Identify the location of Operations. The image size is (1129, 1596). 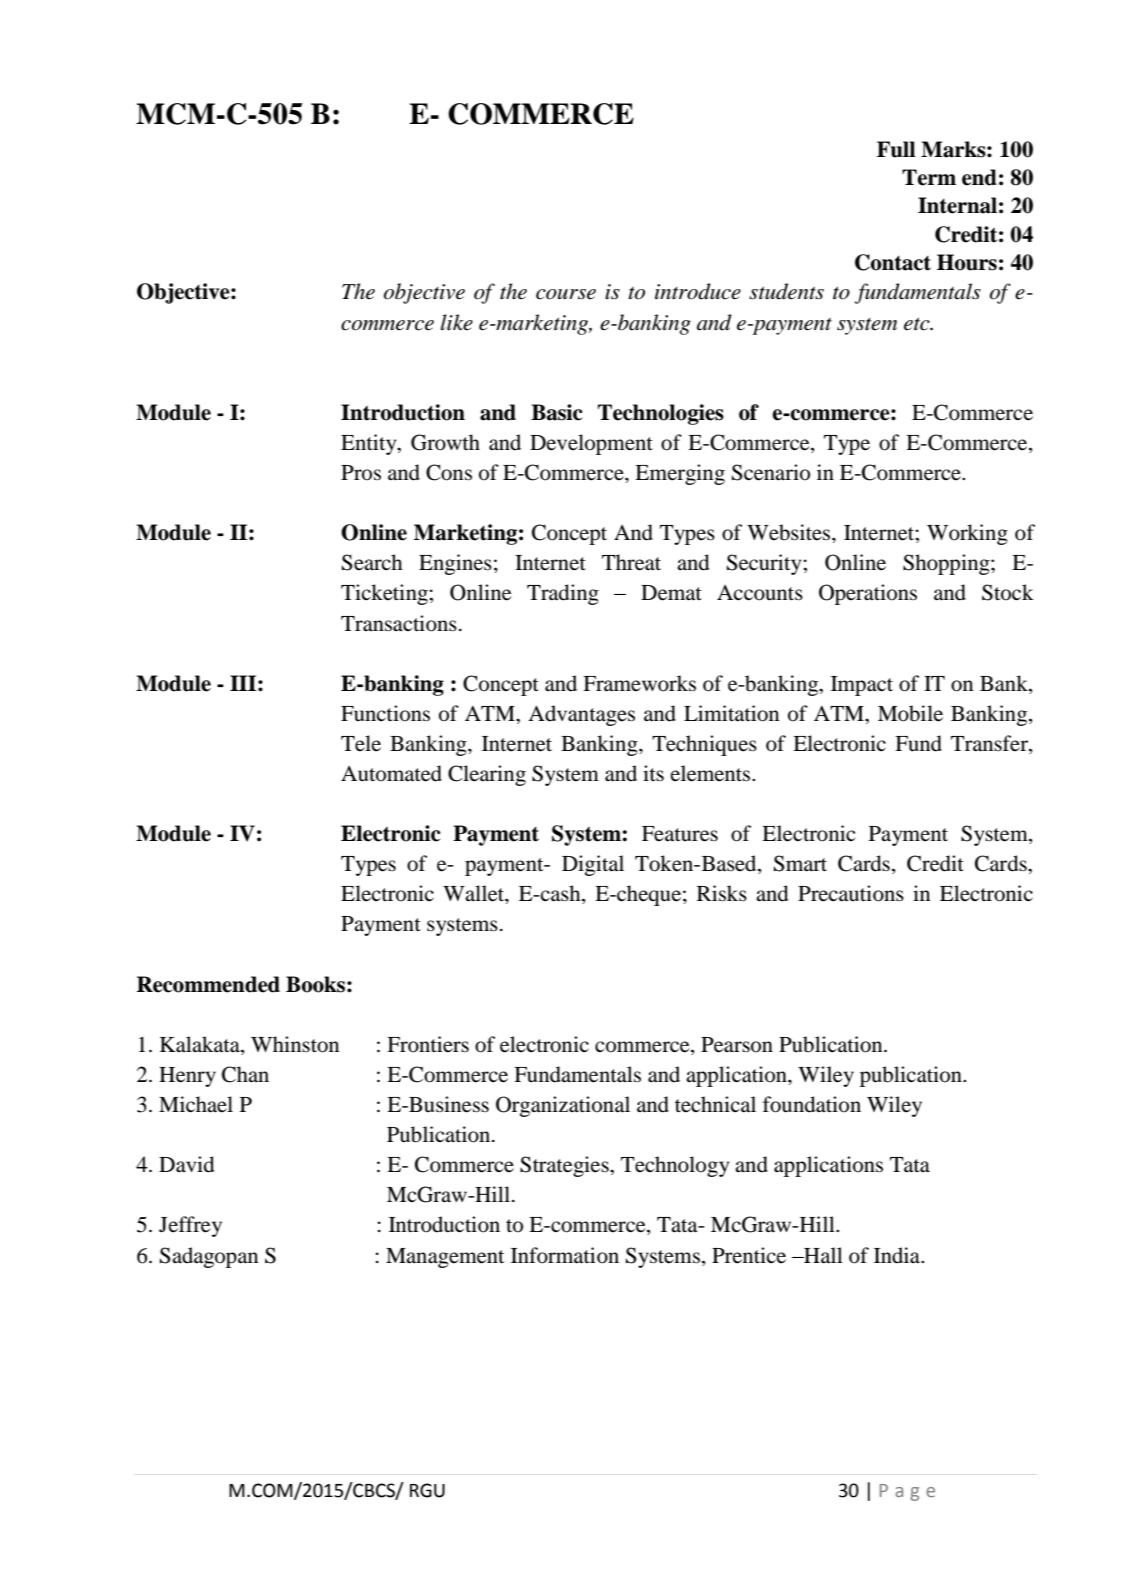
(868, 594).
